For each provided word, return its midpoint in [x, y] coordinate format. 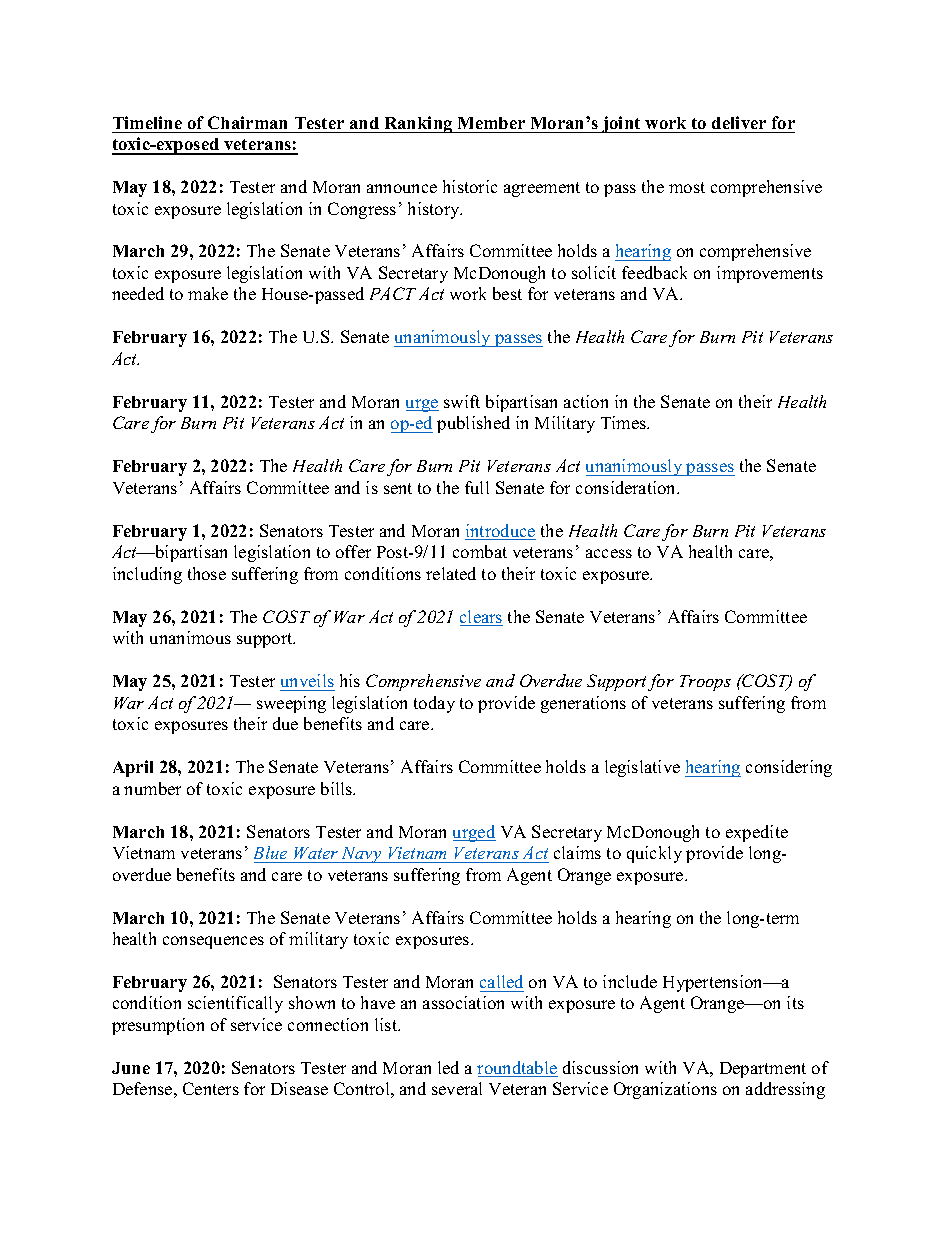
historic [470, 186]
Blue [270, 852]
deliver [739, 122]
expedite [757, 833]
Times [625, 422]
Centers [211, 1088]
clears [481, 618]
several [457, 1088]
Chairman [247, 122]
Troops [705, 683]
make [208, 293]
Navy [362, 855]
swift [462, 401]
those [207, 573]
